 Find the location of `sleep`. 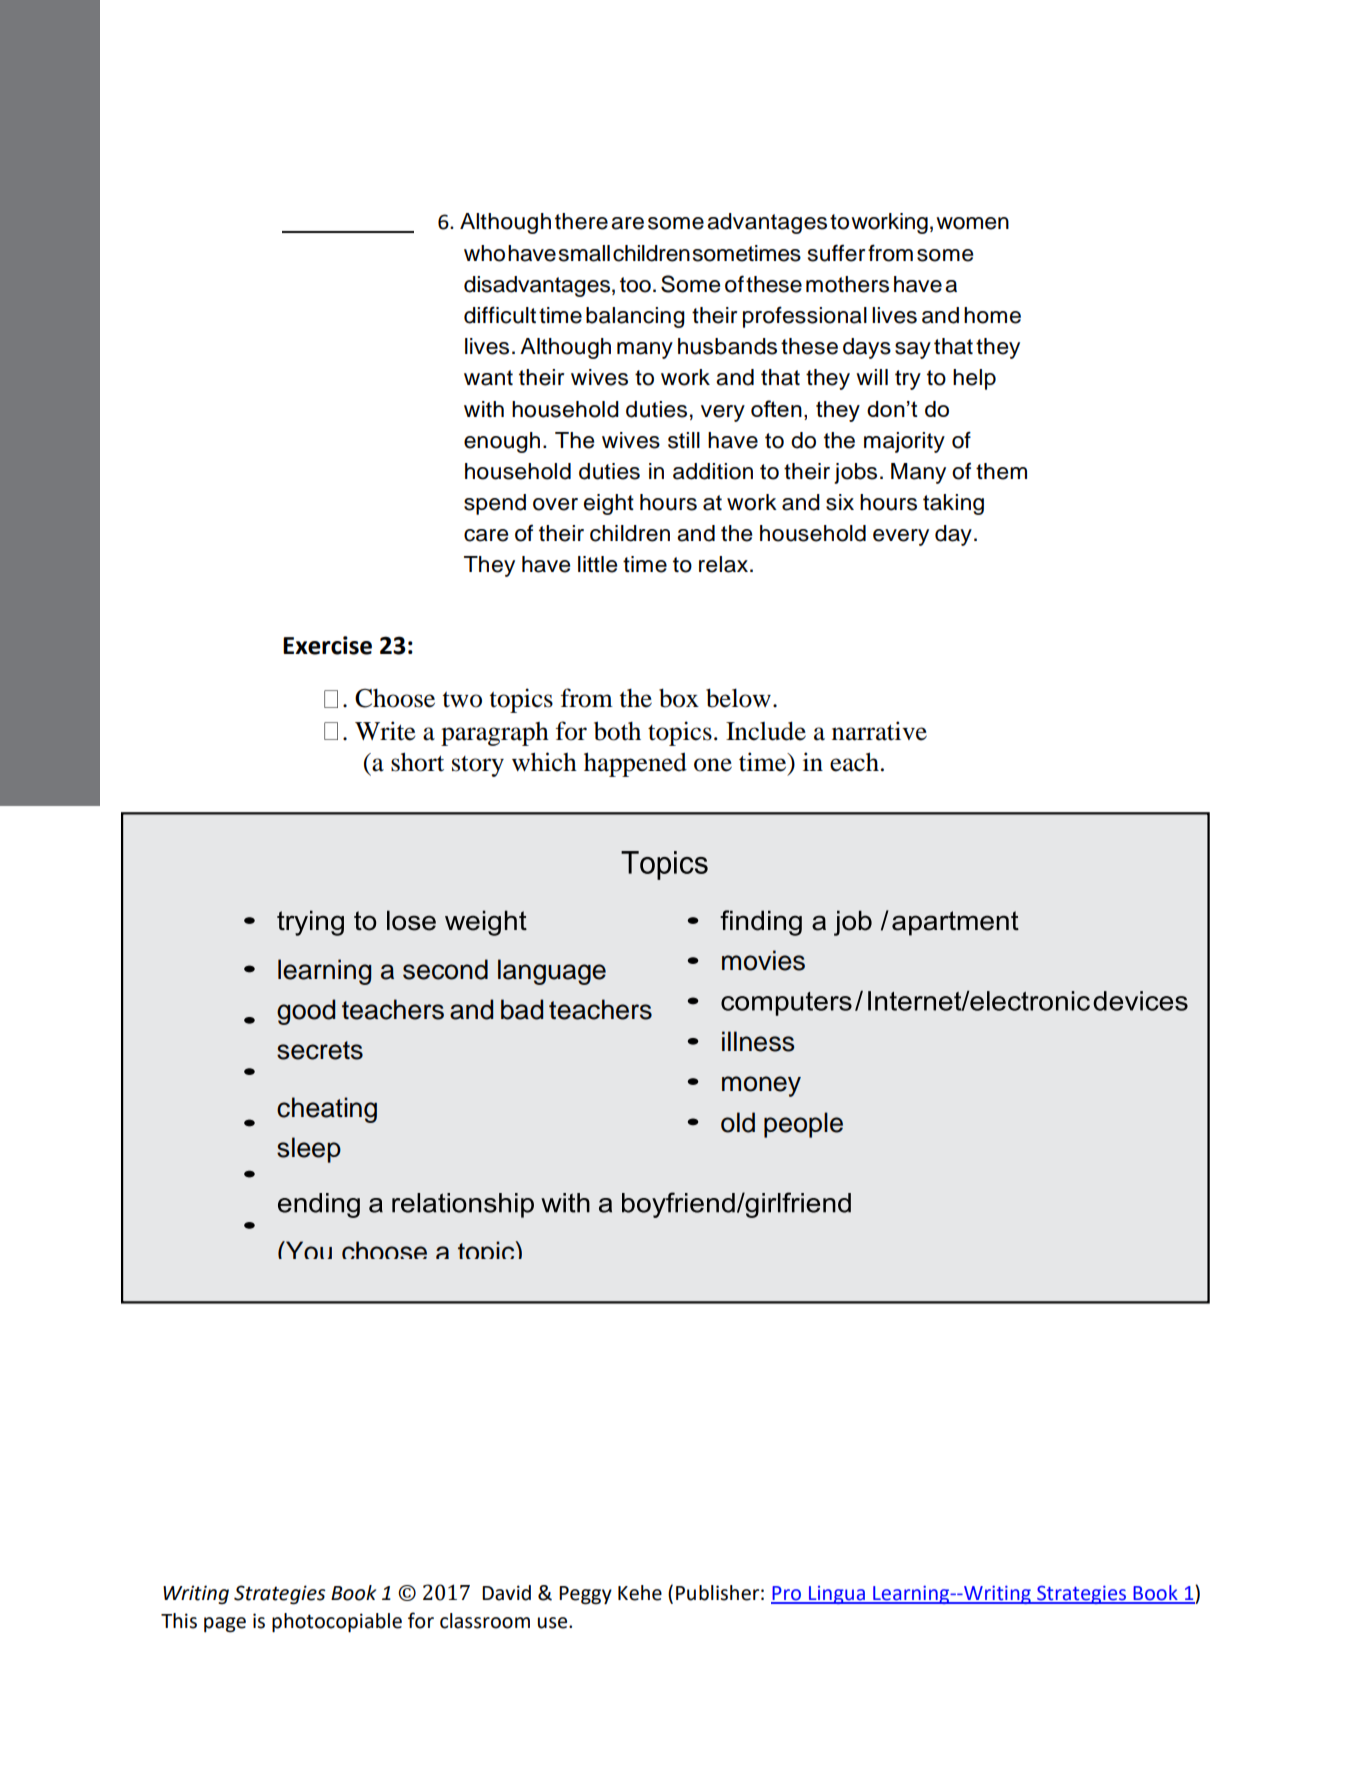

sleep is located at coordinates (309, 1150).
